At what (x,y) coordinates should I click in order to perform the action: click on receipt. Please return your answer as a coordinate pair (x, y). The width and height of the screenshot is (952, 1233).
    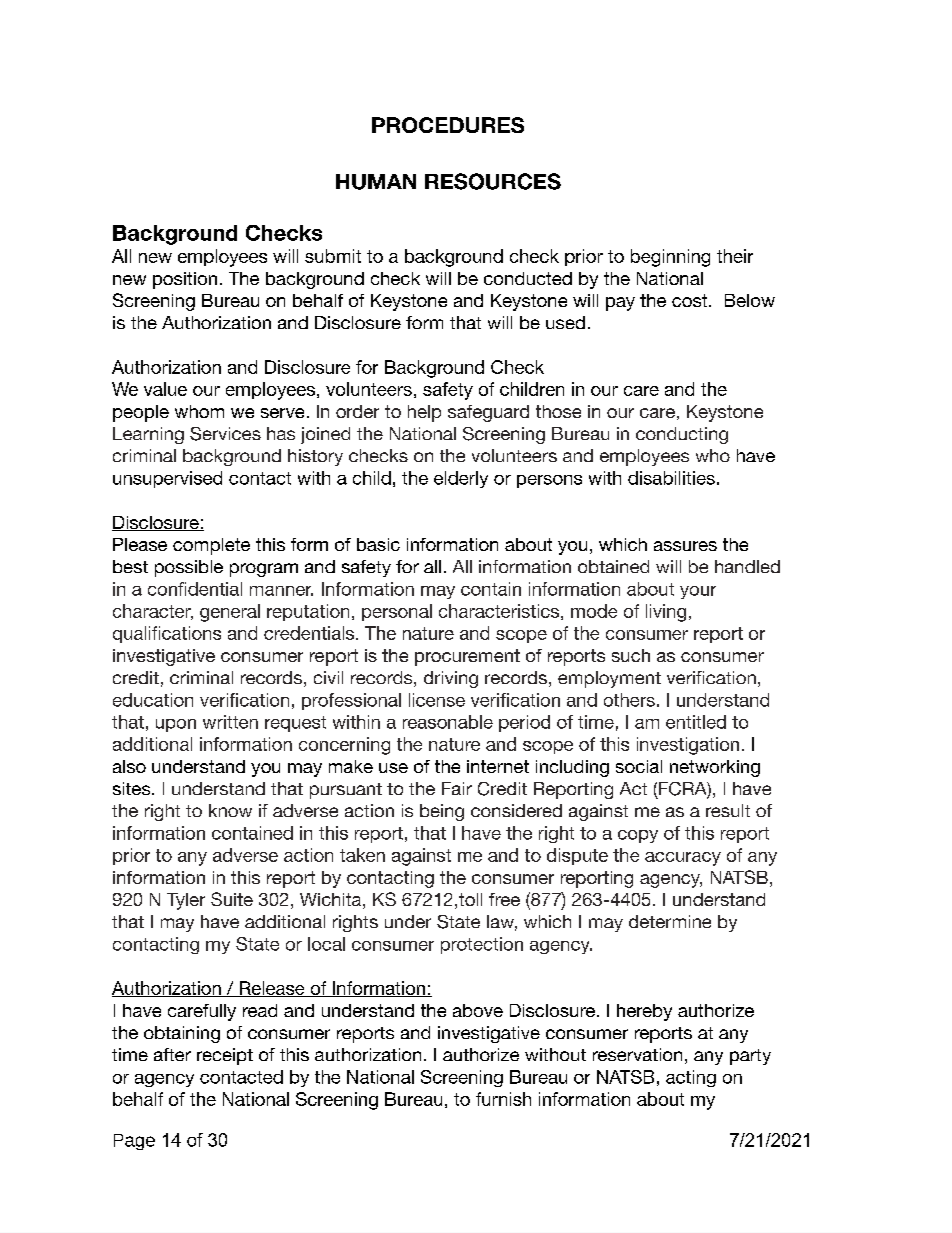
    Looking at the image, I should click on (225, 1056).
